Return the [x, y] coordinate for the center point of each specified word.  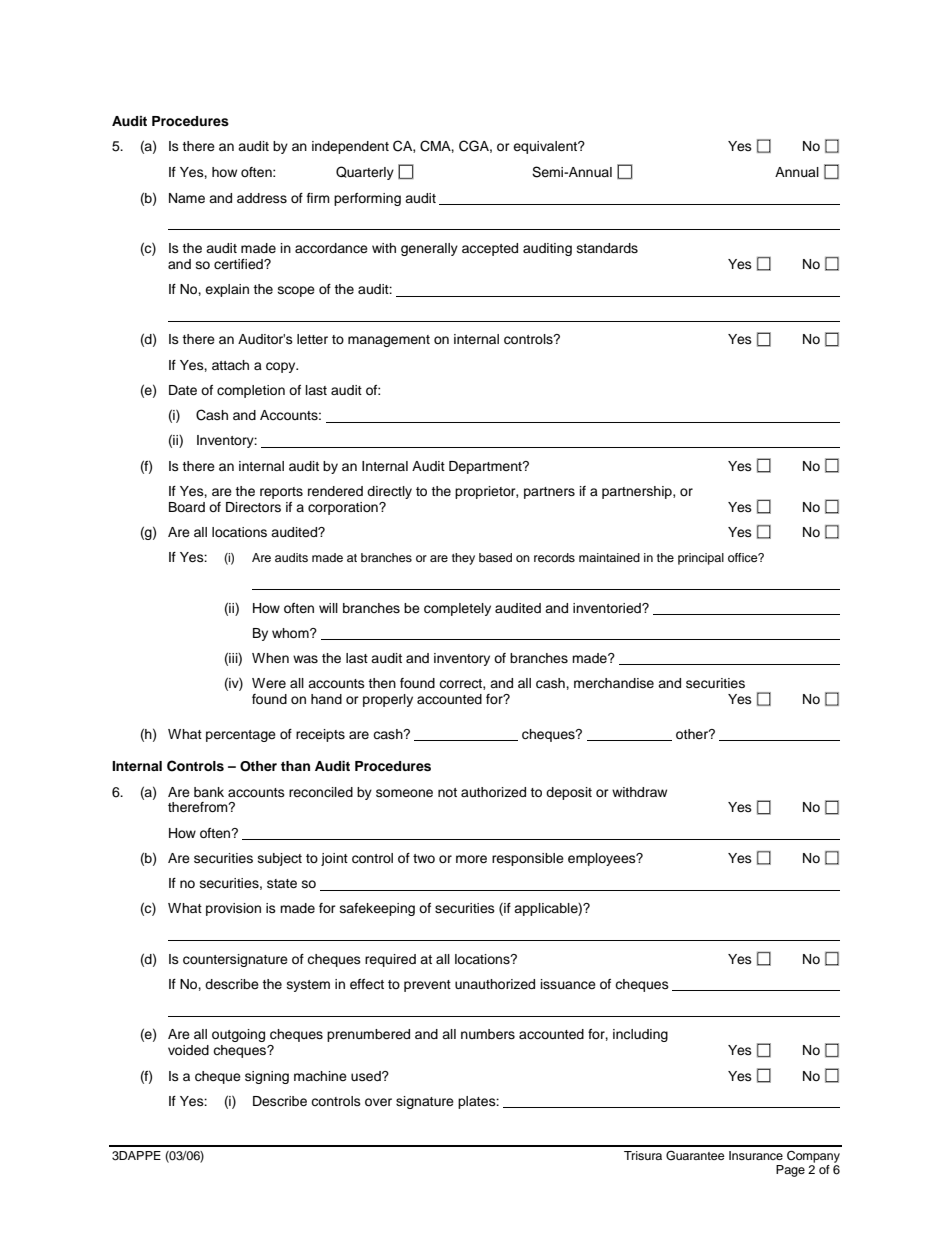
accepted [490, 249]
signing [267, 1077]
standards [607, 248]
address [262, 198]
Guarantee [695, 1156]
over [378, 1102]
